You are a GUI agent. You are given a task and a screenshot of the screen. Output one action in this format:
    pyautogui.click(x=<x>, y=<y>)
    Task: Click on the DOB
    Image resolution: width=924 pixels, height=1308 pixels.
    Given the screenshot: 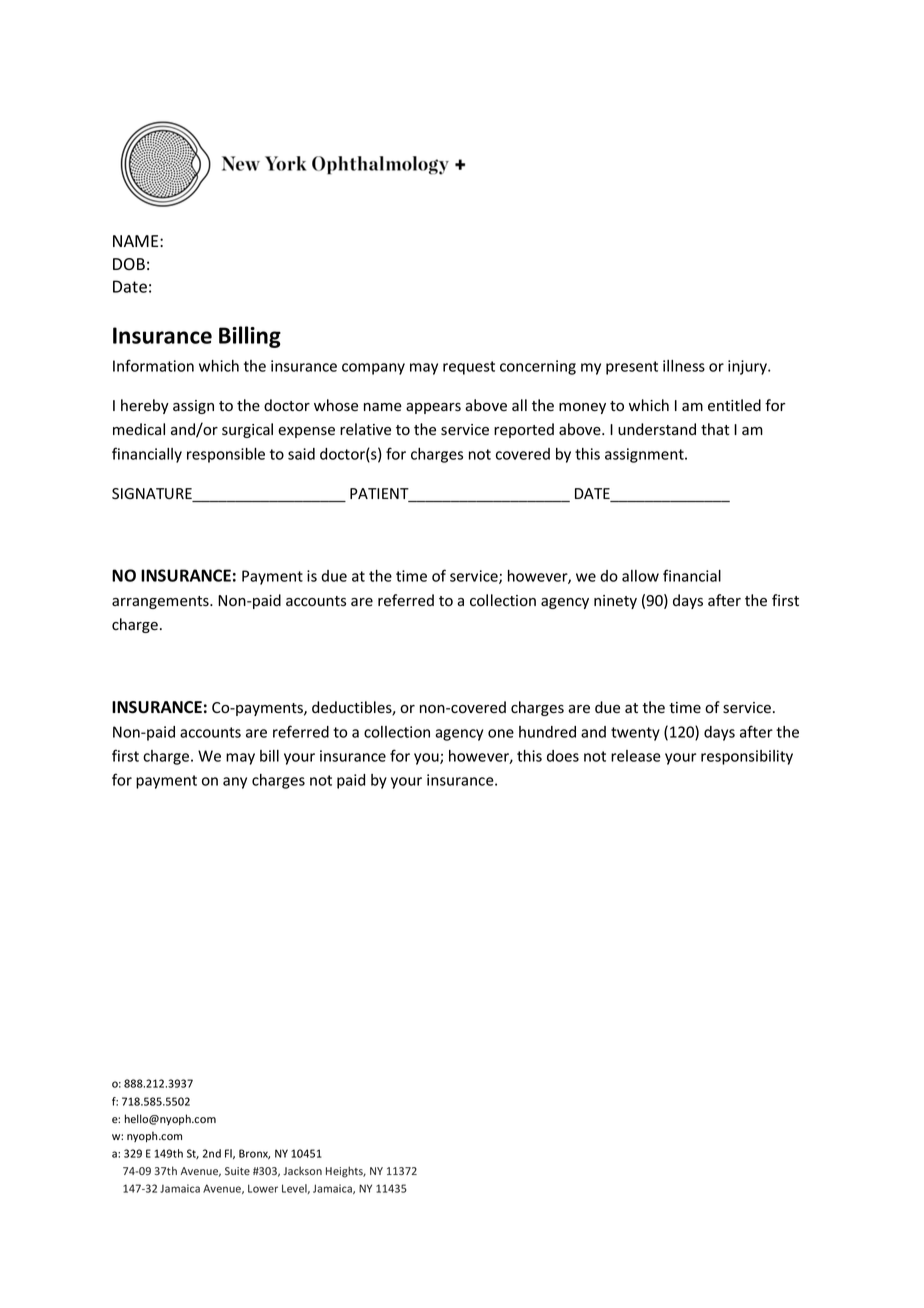 What is the action you would take?
    pyautogui.click(x=129, y=264)
